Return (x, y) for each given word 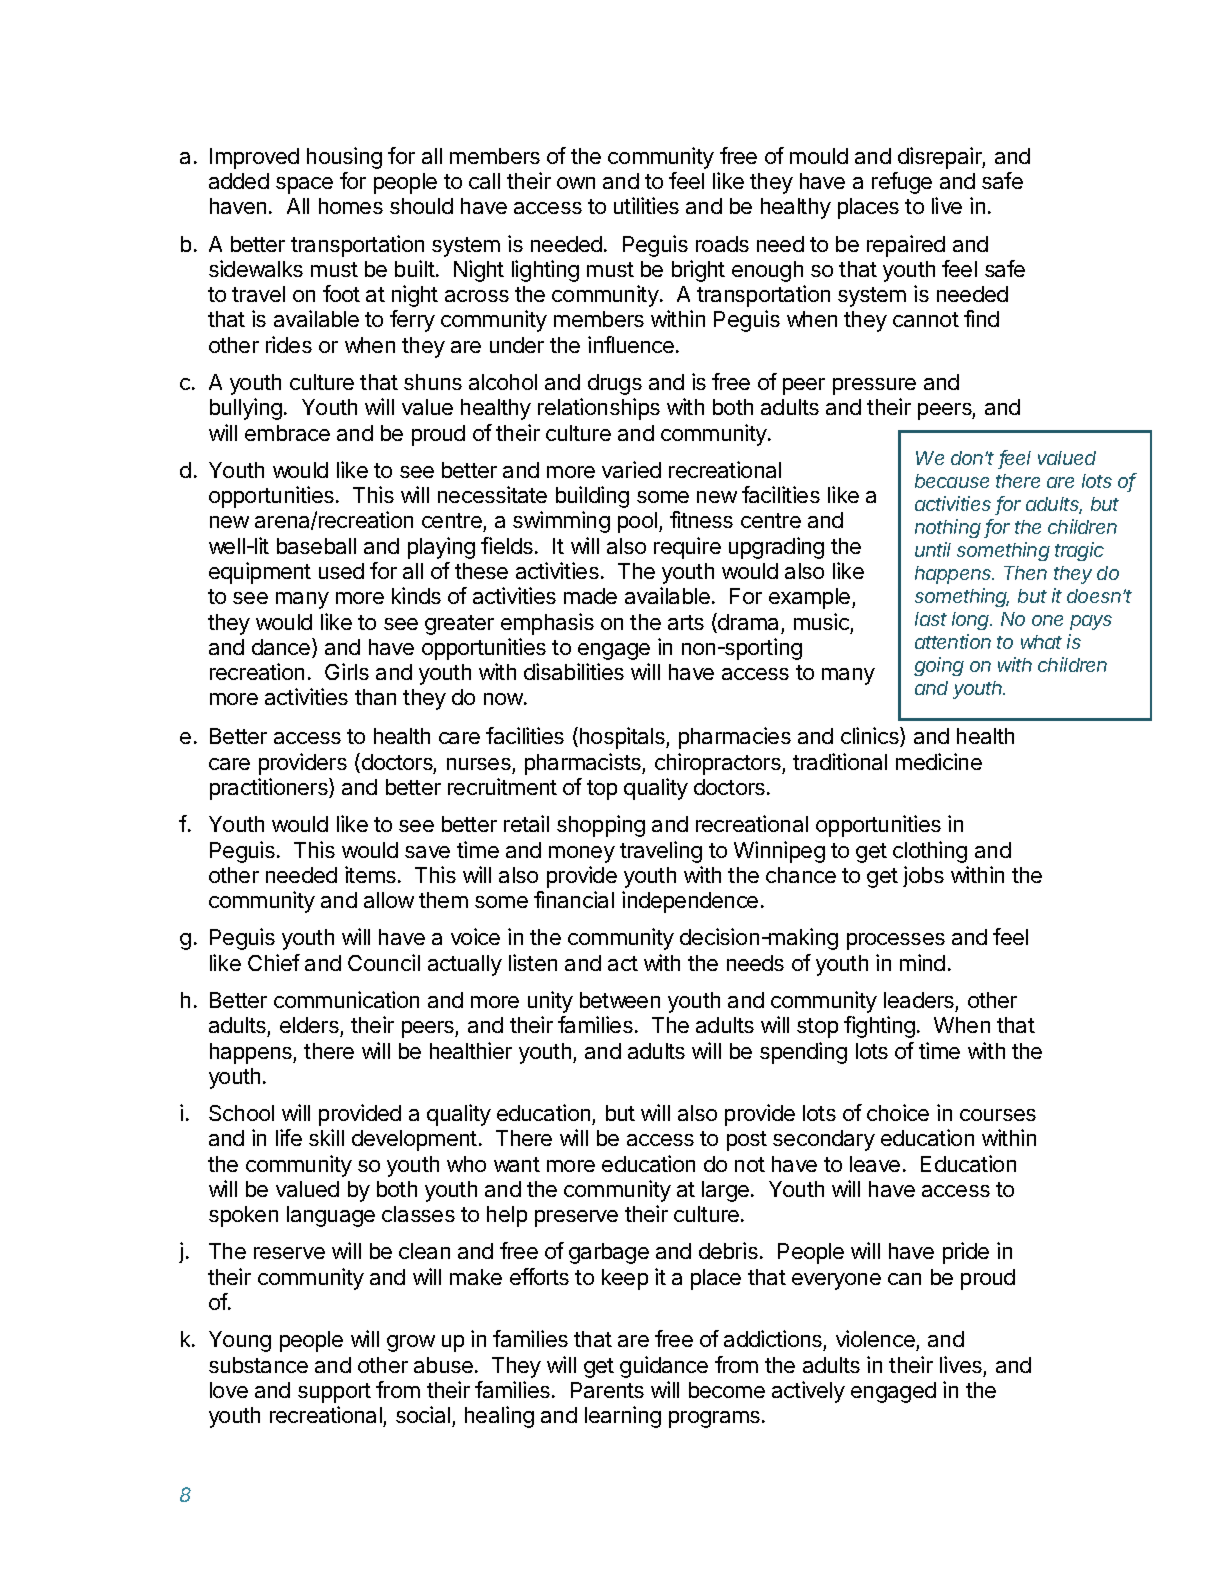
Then (1025, 573)
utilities (646, 205)
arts (686, 622)
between (620, 1000)
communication (346, 999)
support (334, 1393)
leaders (919, 1000)
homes (351, 206)
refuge (902, 183)
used (341, 571)
